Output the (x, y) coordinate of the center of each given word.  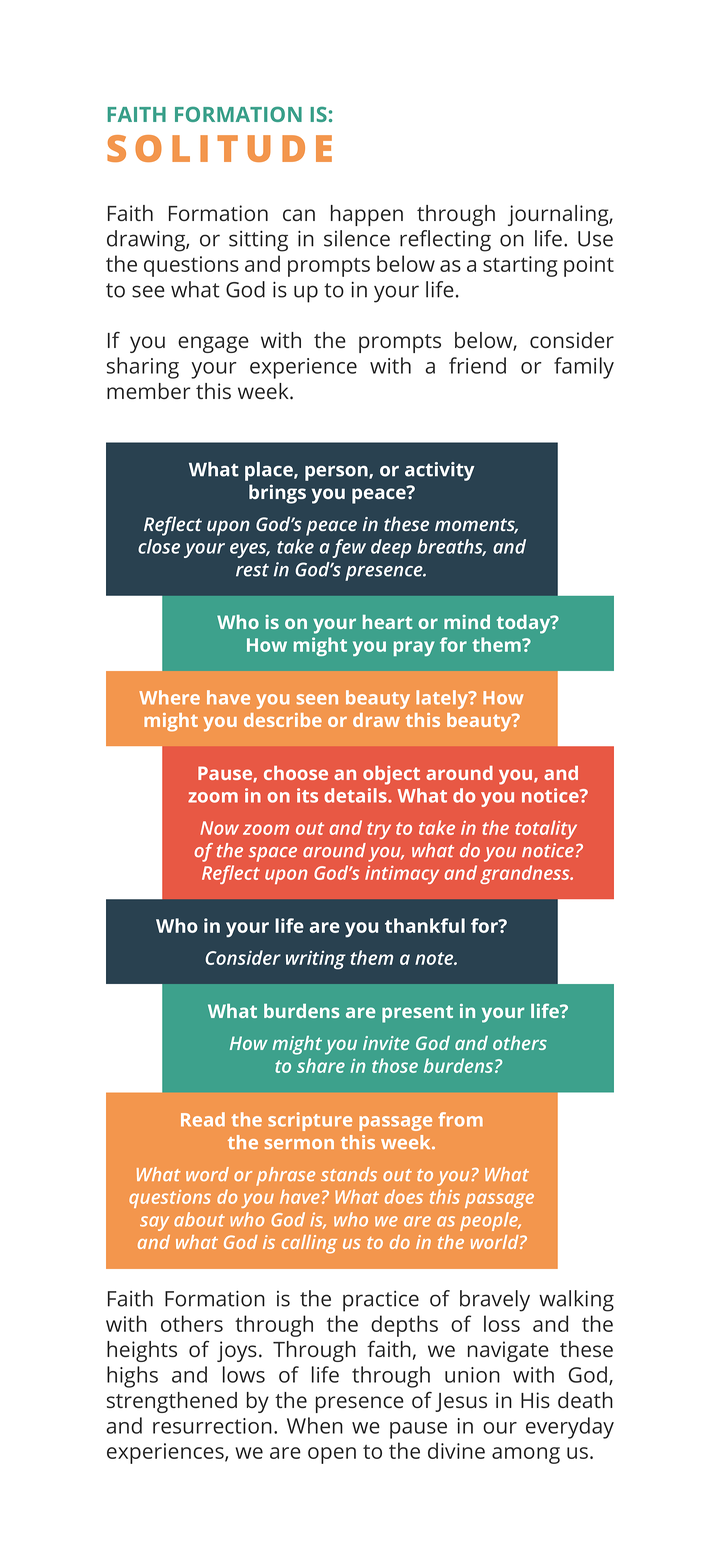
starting (520, 266)
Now (219, 828)
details (356, 795)
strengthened (172, 1402)
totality (546, 829)
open (332, 1455)
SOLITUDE (219, 148)
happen (367, 215)
